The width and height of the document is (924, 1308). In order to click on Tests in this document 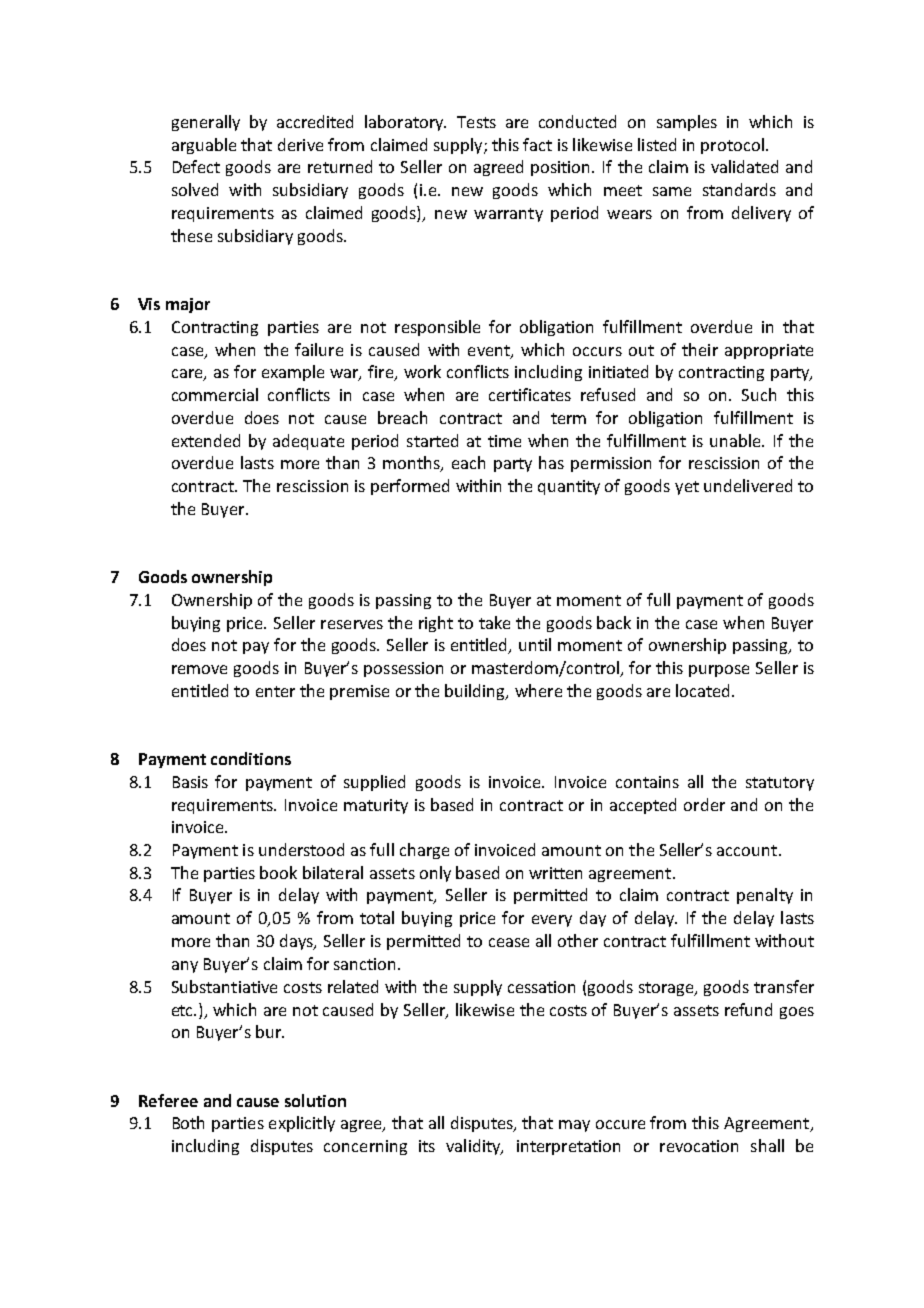, I will do `click(476, 122)`.
